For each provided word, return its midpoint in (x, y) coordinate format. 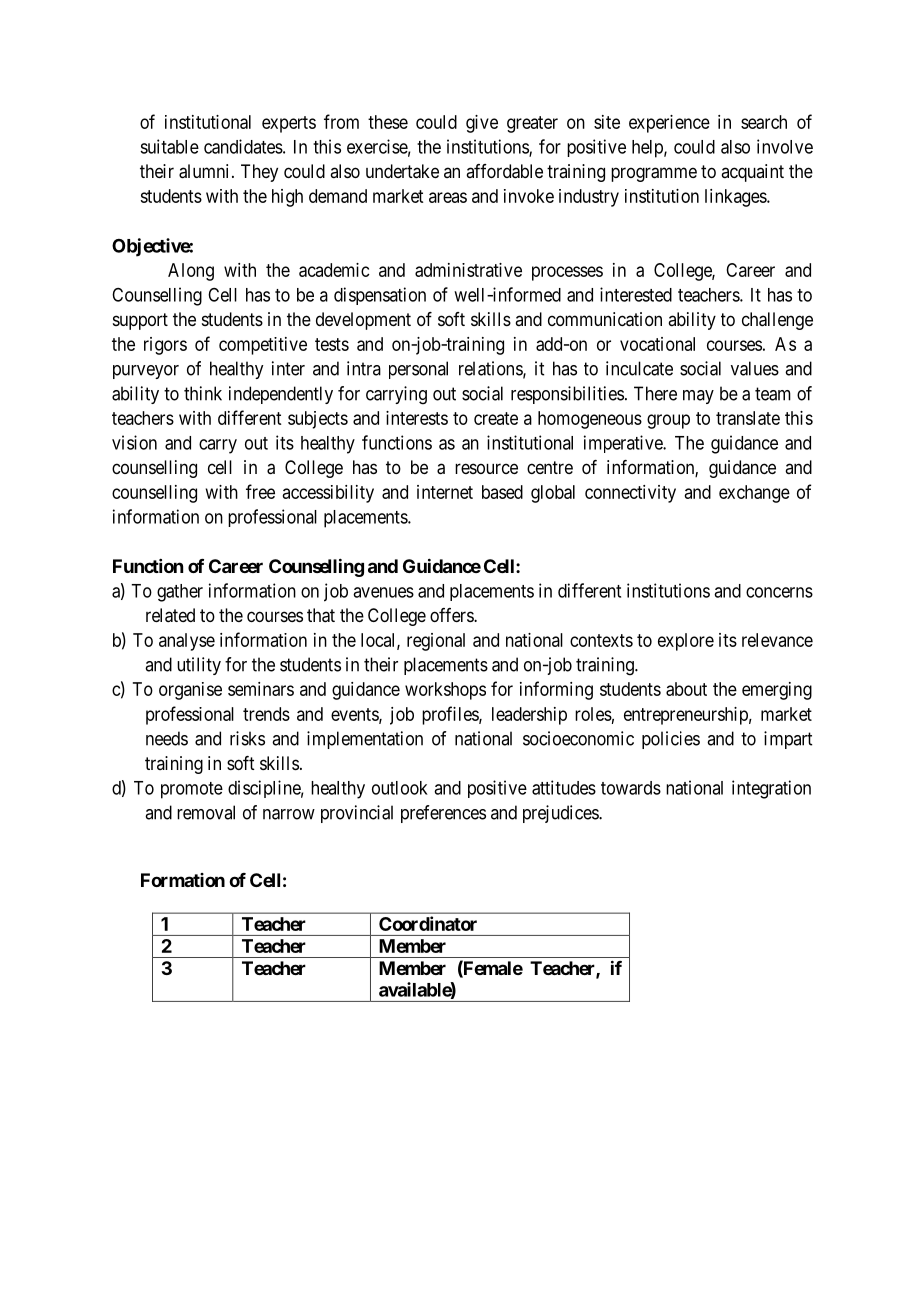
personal (418, 370)
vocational (657, 344)
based (502, 492)
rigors (165, 346)
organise (190, 691)
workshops (445, 691)
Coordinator (428, 923)
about (686, 689)
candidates (243, 146)
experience (669, 124)
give (482, 124)
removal (206, 812)
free (260, 491)
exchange (754, 494)
